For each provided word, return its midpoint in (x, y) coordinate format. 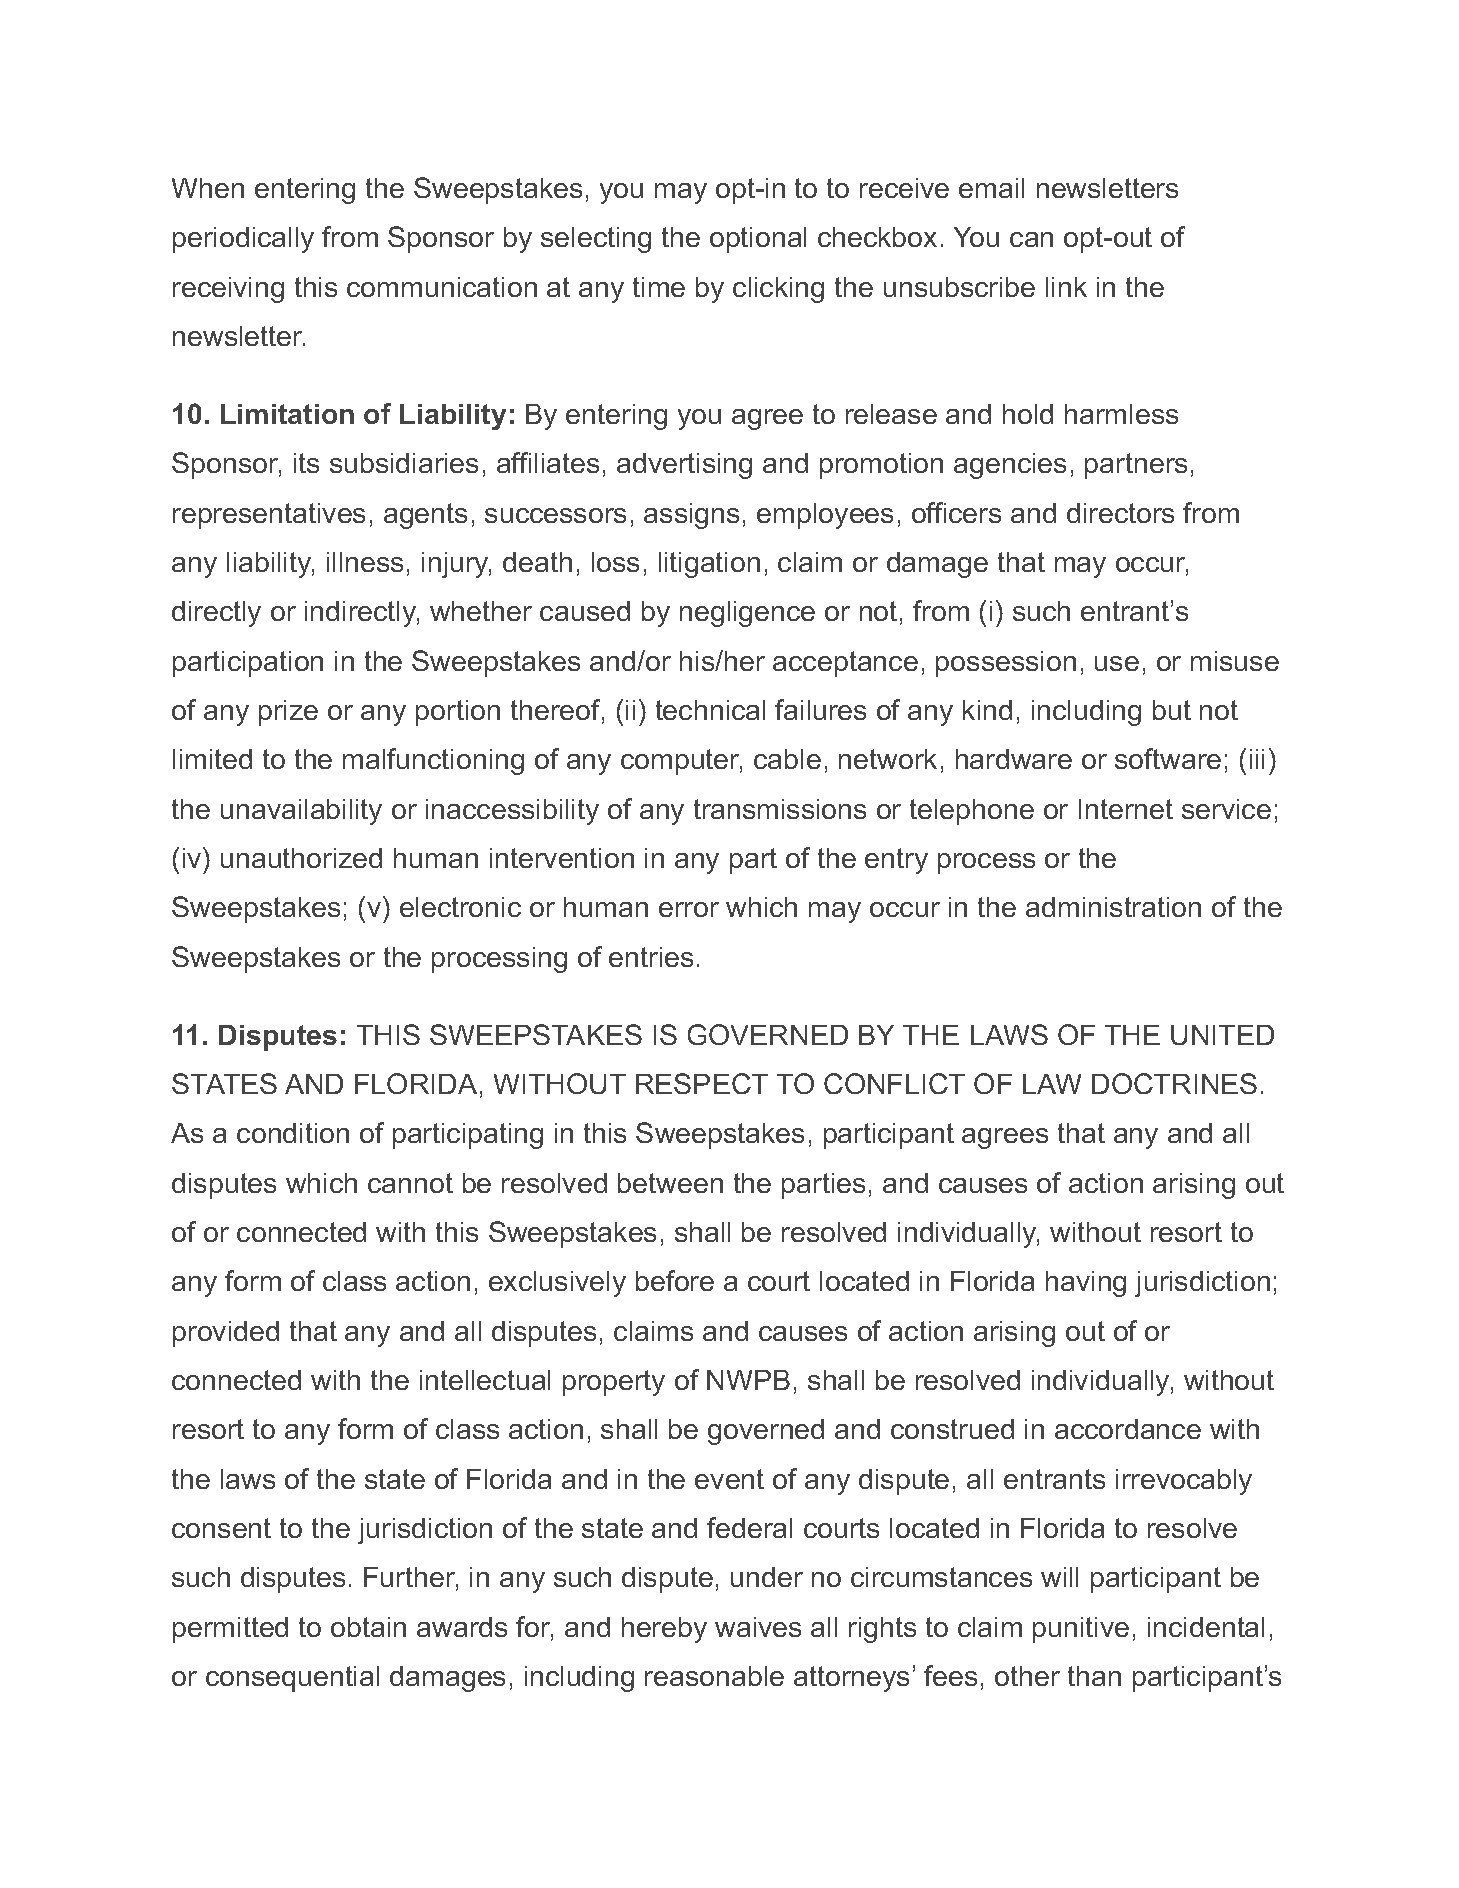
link (1066, 287)
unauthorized (301, 858)
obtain (368, 1627)
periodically (243, 240)
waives (758, 1627)
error (689, 909)
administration (1113, 907)
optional (758, 240)
